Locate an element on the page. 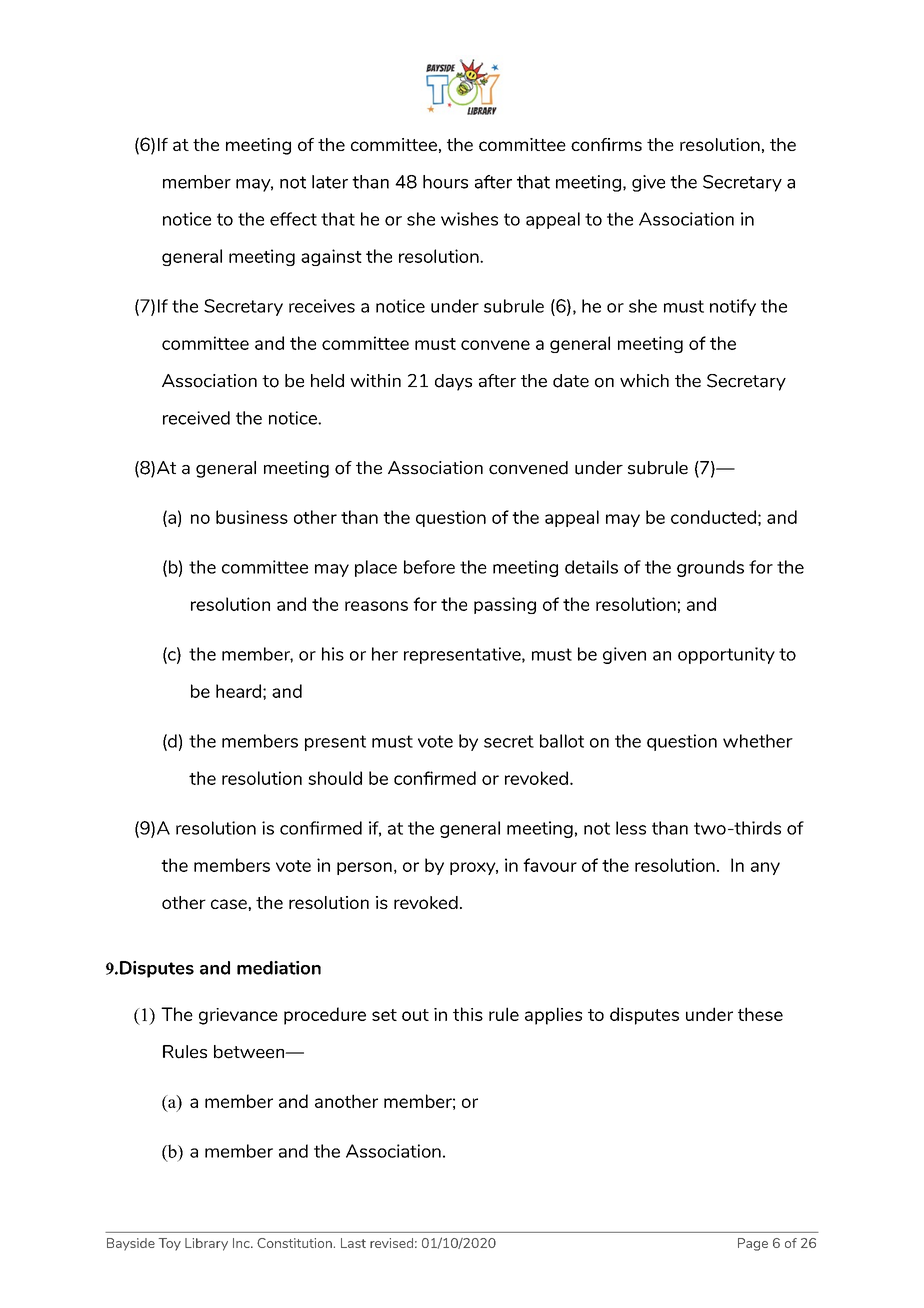 Image resolution: width=924 pixels, height=1308 pixels. ballot is located at coordinates (562, 741).
